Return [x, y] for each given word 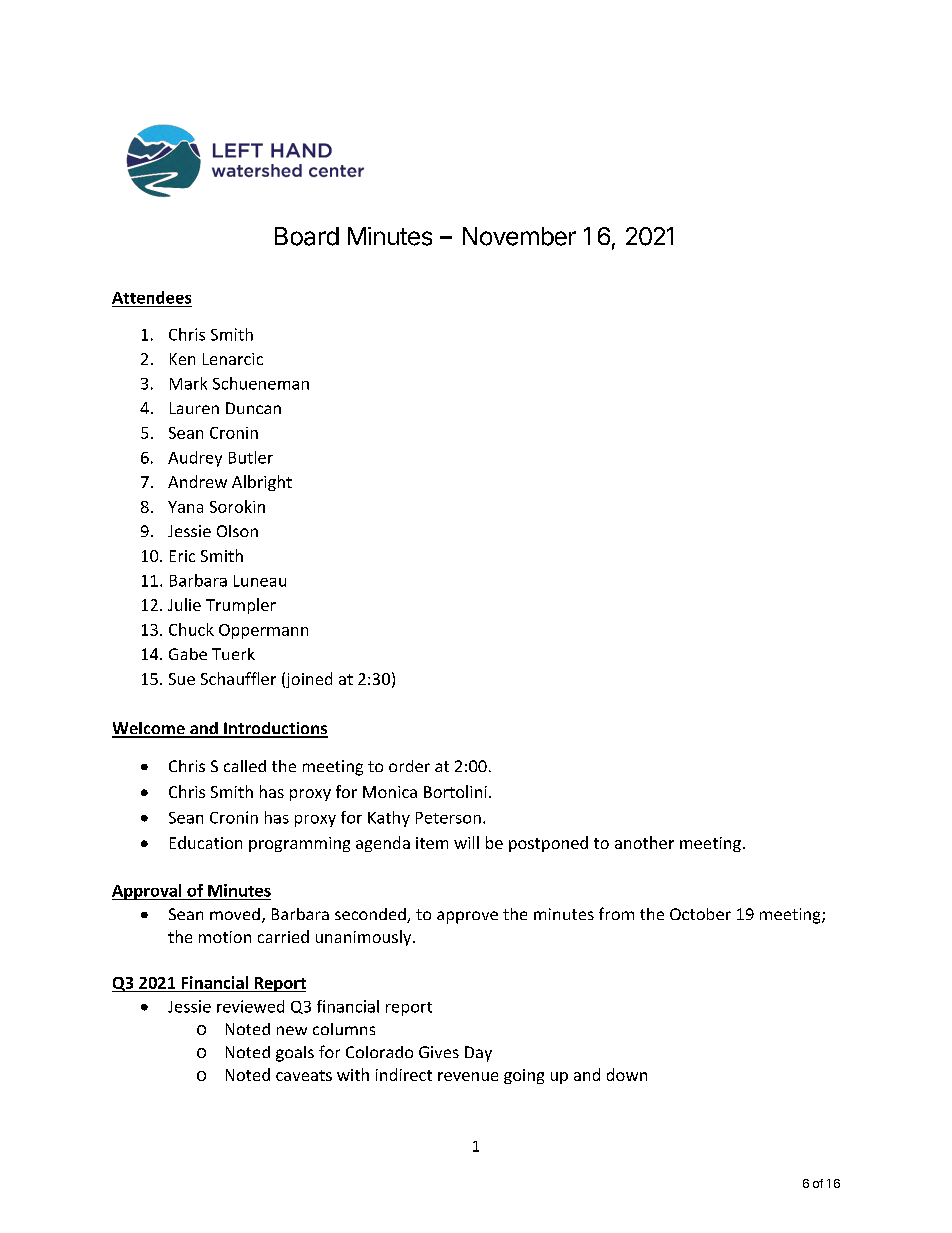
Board [307, 236]
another [644, 842]
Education [206, 842]
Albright [262, 483]
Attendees [151, 297]
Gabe [188, 654]
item [432, 843]
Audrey [195, 459]
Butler [251, 457]
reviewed [250, 1006]
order [409, 766]
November [519, 236]
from [616, 913]
